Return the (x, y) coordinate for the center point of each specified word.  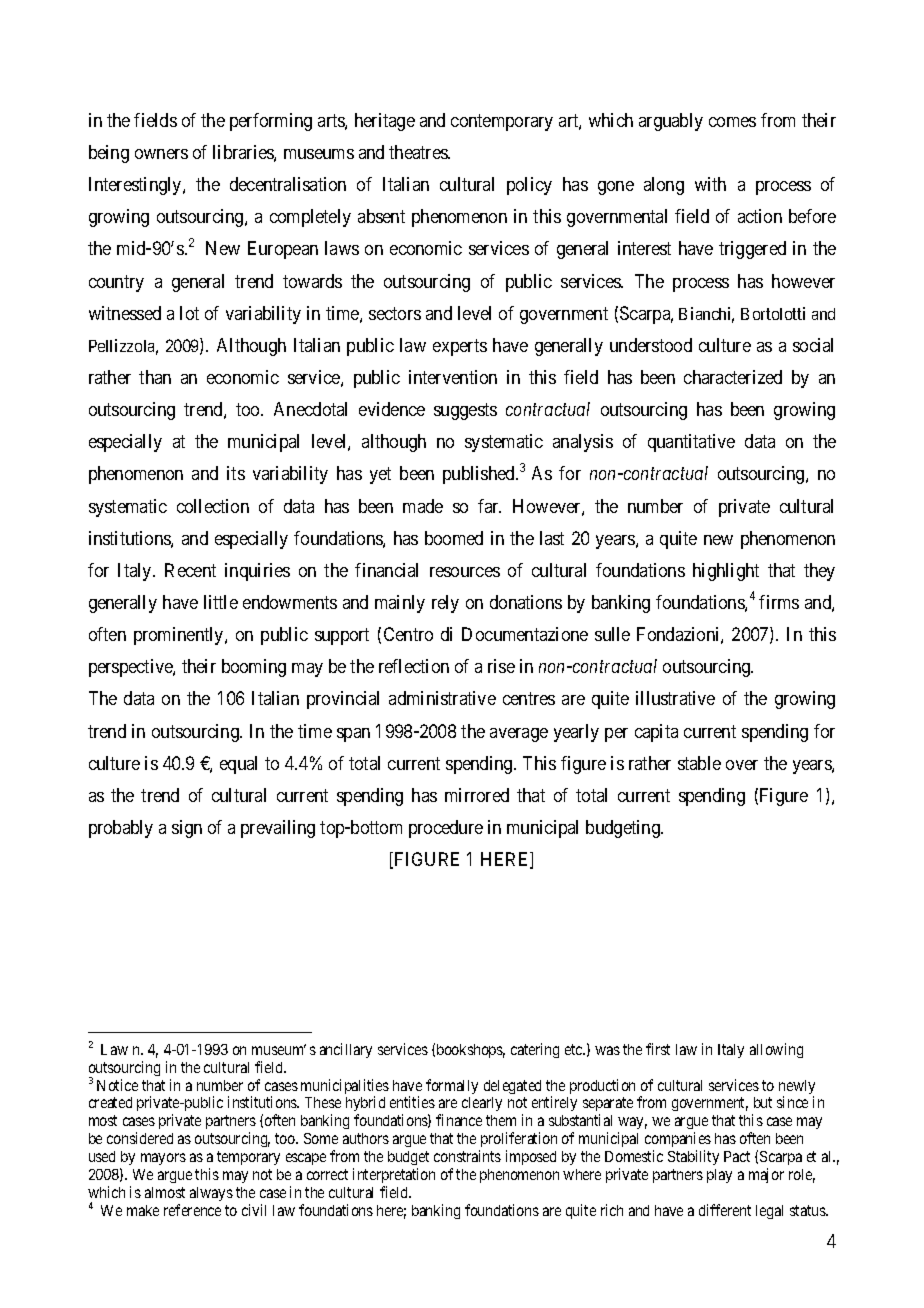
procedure (446, 829)
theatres (419, 152)
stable (699, 763)
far (489, 506)
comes (732, 122)
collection (213, 506)
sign (187, 829)
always (211, 1194)
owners (161, 154)
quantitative (691, 443)
